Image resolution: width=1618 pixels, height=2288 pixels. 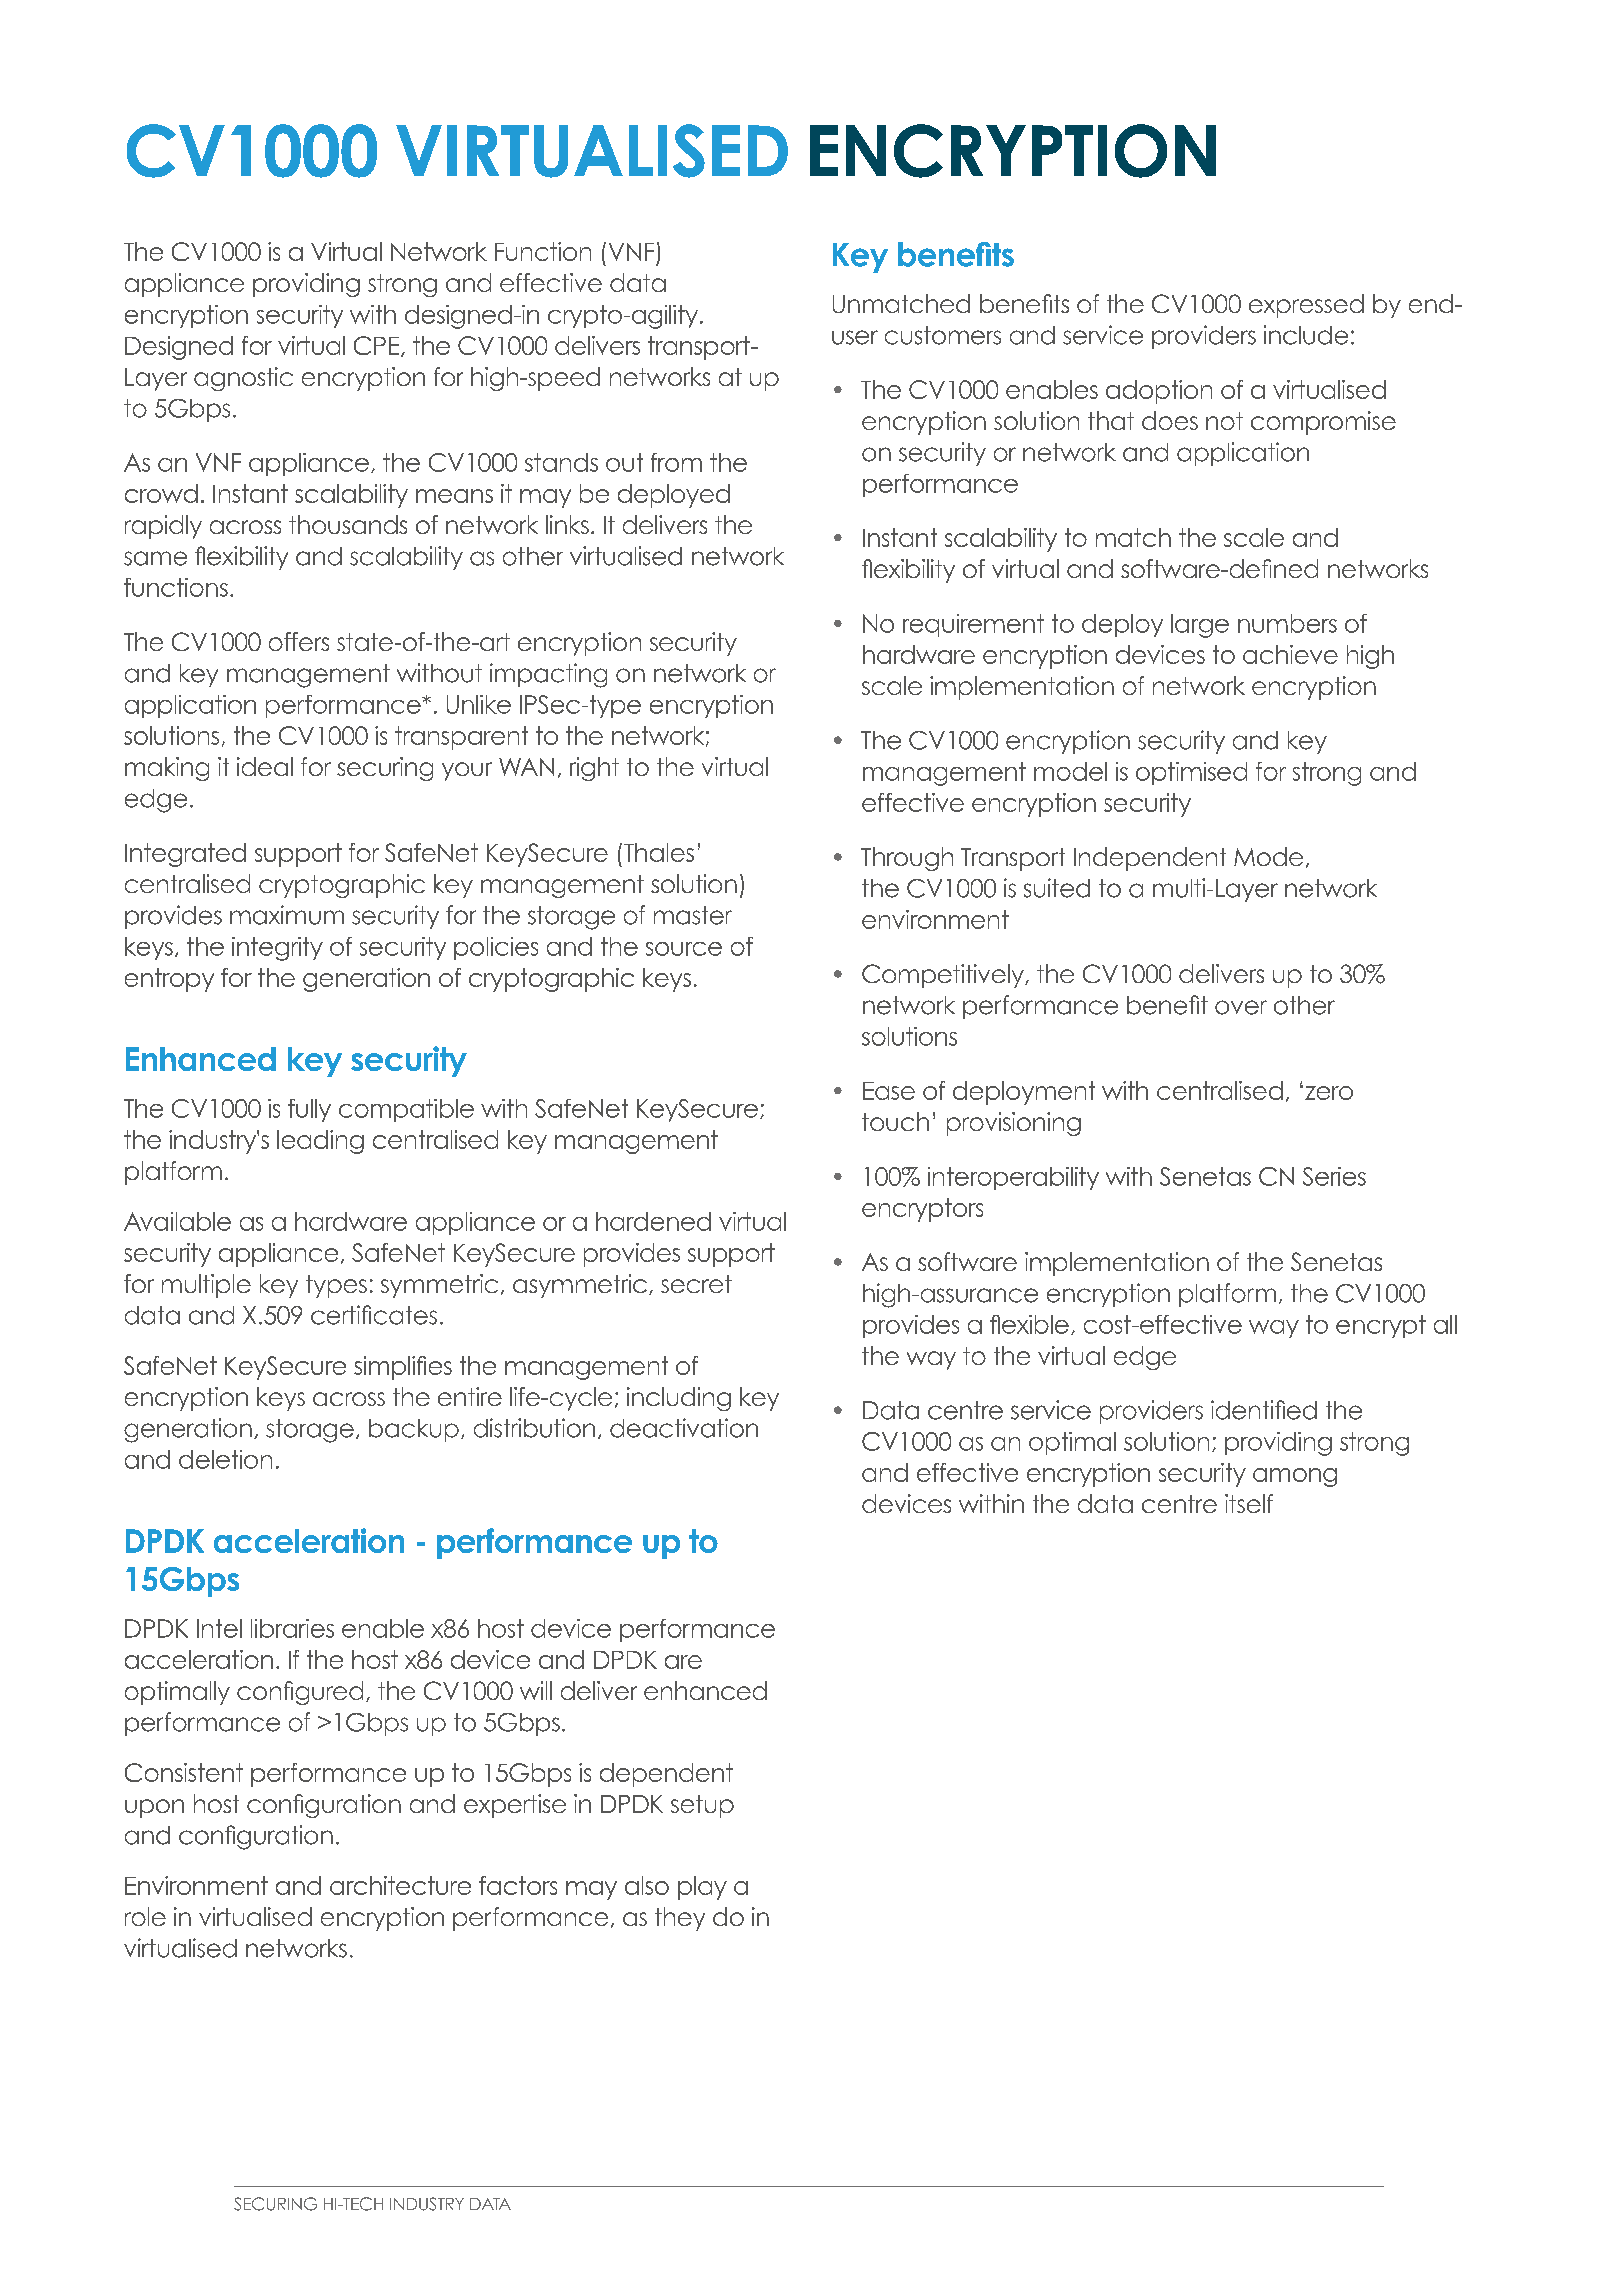 I want to click on fully, so click(x=309, y=1110).
